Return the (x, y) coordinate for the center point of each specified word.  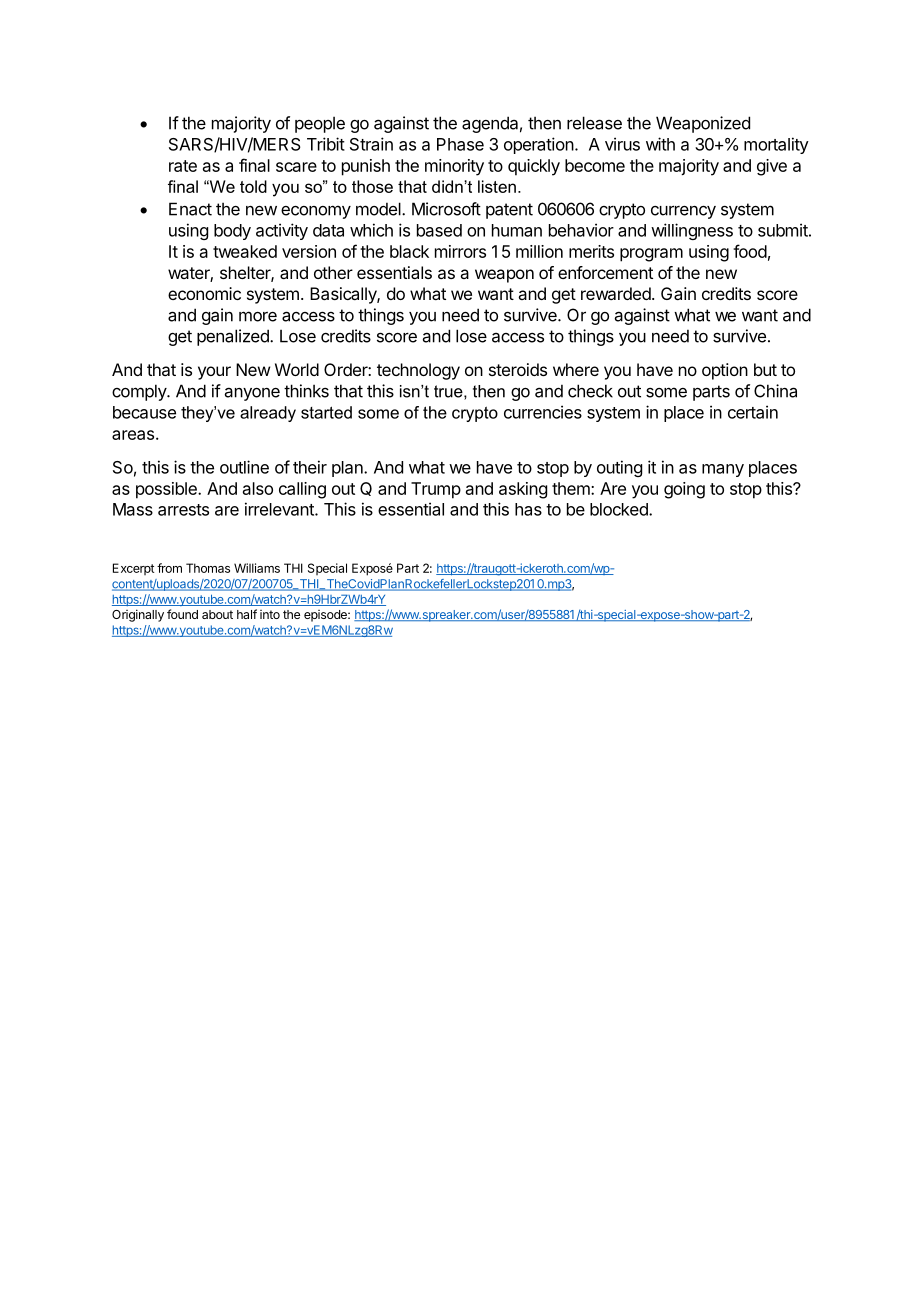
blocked (620, 509)
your (214, 373)
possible (167, 490)
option (725, 371)
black (409, 251)
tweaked (245, 251)
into (270, 614)
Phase (460, 144)
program (651, 255)
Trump (436, 490)
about (217, 614)
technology (418, 371)
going (684, 490)
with (660, 144)
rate (183, 166)
